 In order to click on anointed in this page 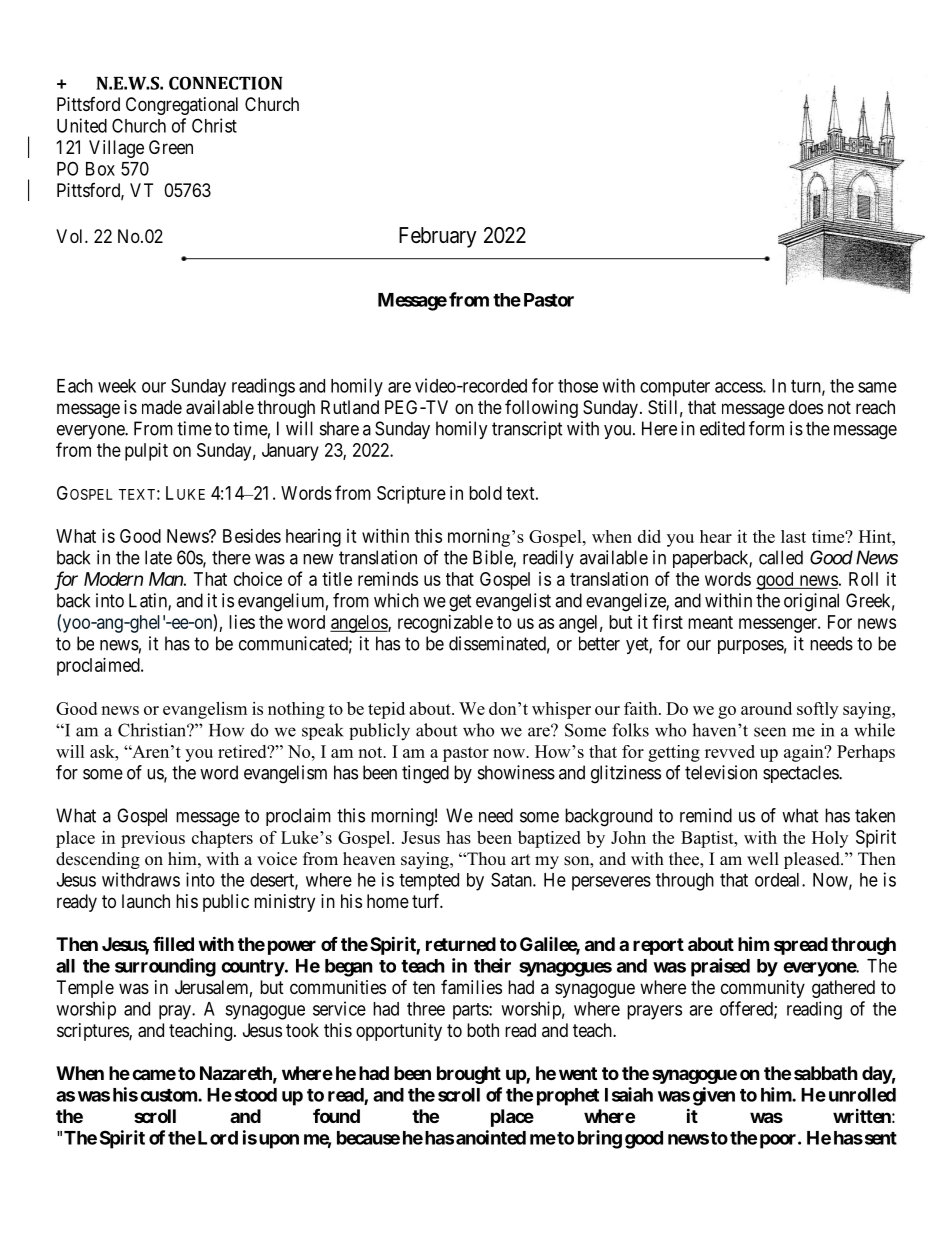, I will do `click(491, 1137)`.
